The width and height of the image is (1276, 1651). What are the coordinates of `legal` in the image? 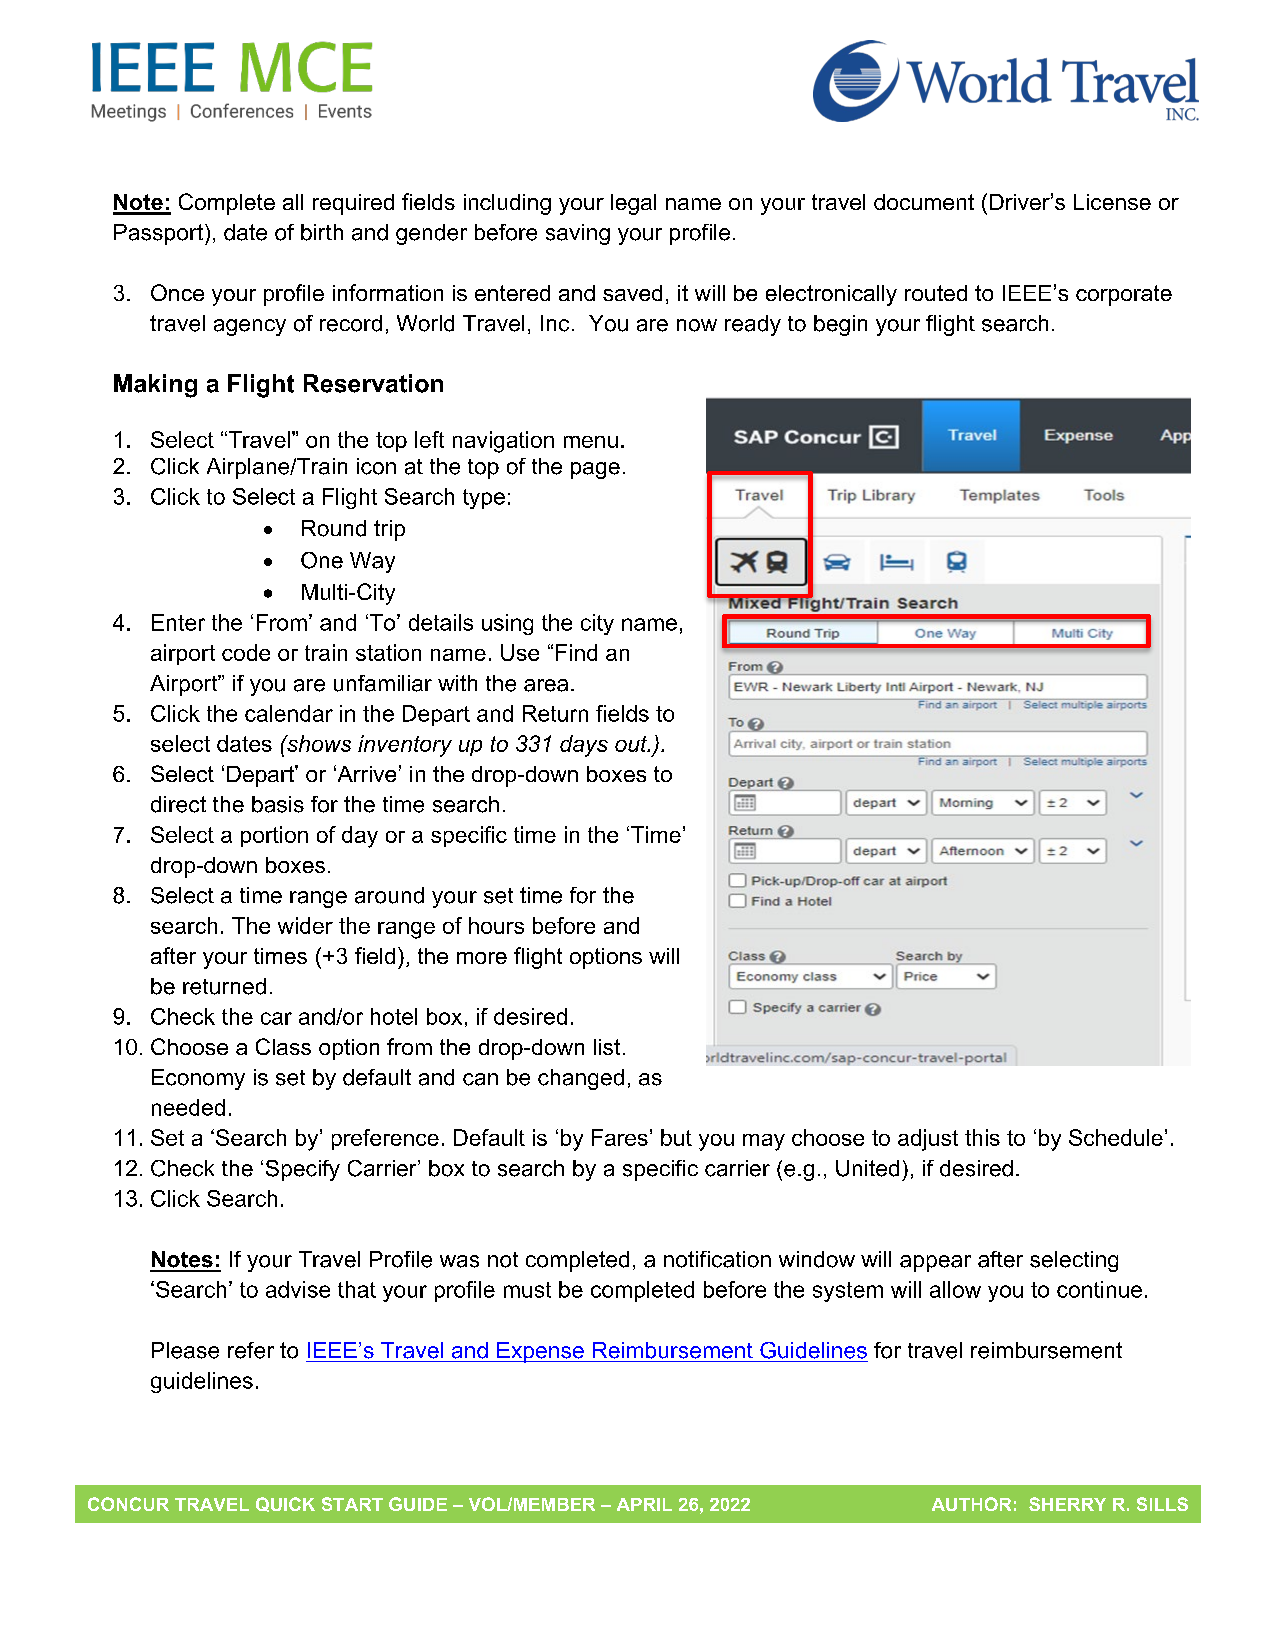 It's located at (633, 204).
